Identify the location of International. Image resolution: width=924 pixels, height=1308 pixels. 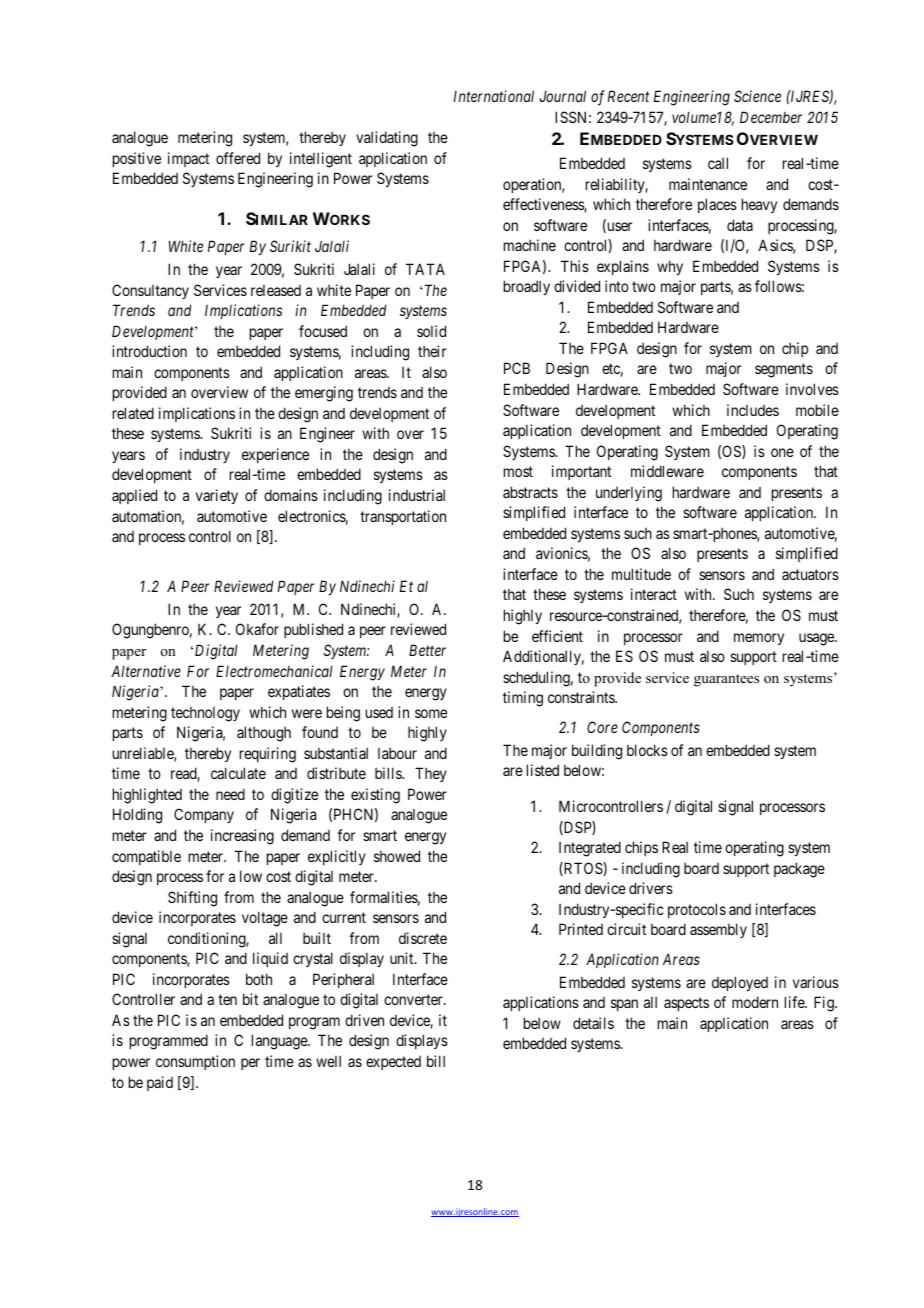
(494, 96).
